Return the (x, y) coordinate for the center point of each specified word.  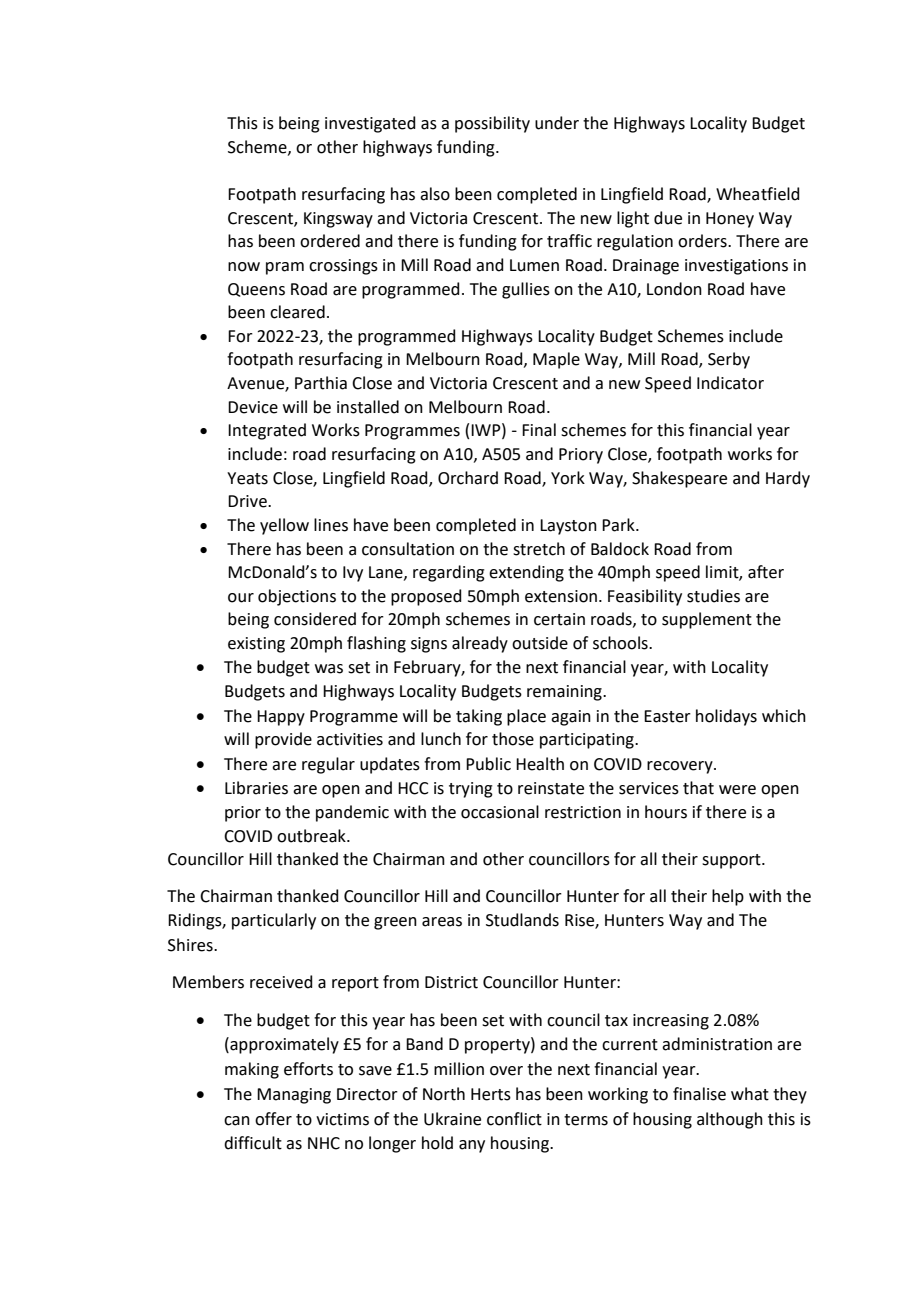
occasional (500, 812)
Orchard (468, 478)
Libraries (256, 788)
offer (273, 1119)
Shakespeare (679, 479)
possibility (492, 124)
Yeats (247, 478)
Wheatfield (758, 194)
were (737, 790)
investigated (370, 124)
